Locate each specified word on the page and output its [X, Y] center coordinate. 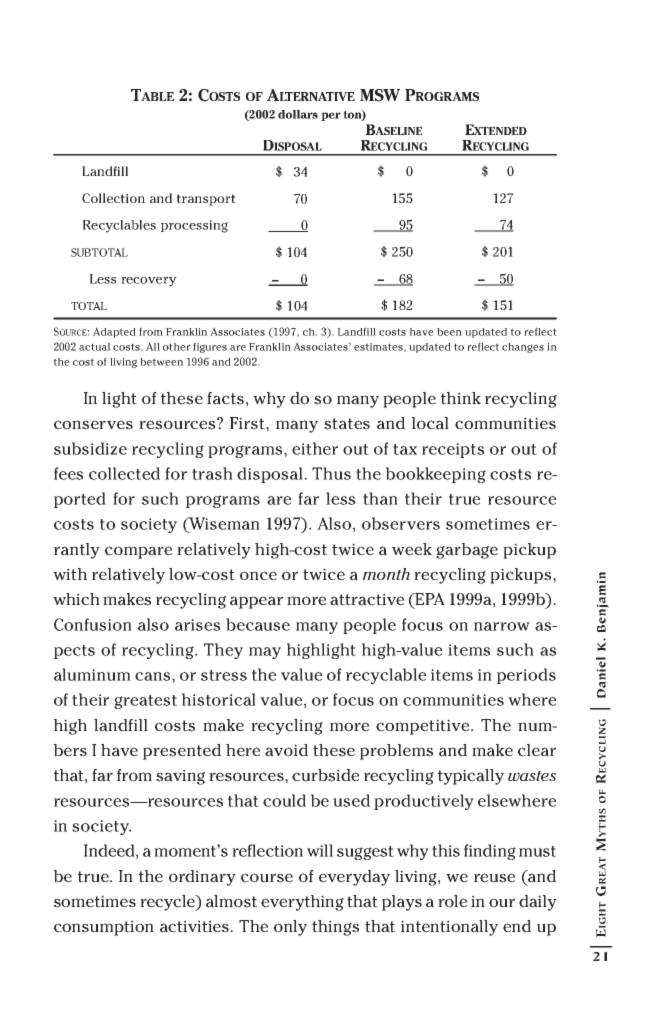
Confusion [93, 624]
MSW [380, 95]
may [265, 653]
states [347, 424]
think [461, 398]
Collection [113, 198]
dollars [298, 114]
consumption [104, 928]
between [161, 362]
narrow [502, 626]
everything [302, 903]
